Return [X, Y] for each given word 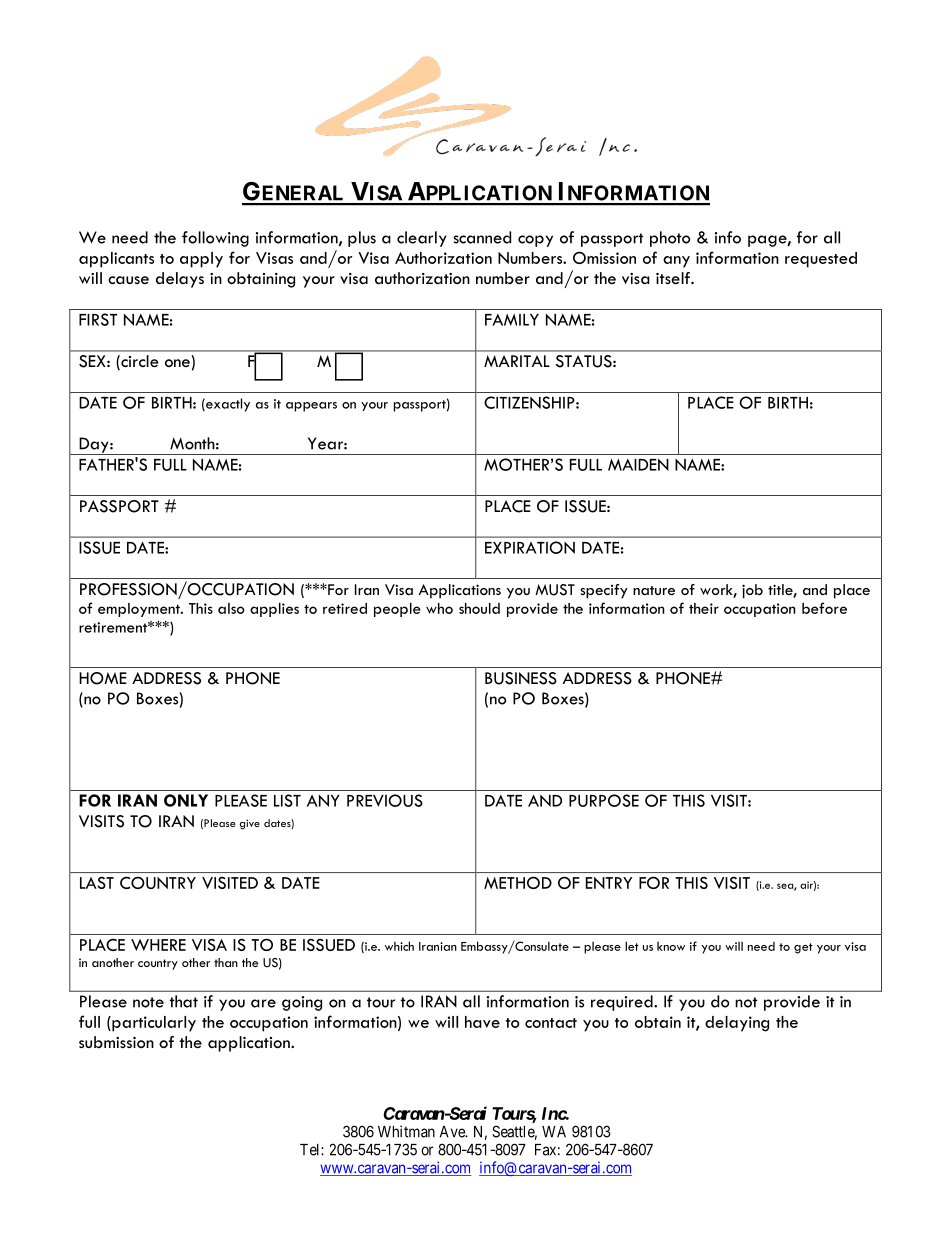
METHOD [518, 883]
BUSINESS [521, 678]
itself [674, 278]
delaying [737, 1024]
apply [201, 260]
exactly [227, 405]
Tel [311, 1150]
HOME [103, 678]
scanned [482, 237]
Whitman [406, 1131]
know [671, 946]
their [704, 608]
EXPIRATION [530, 547]
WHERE [158, 945]
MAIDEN [638, 465]
